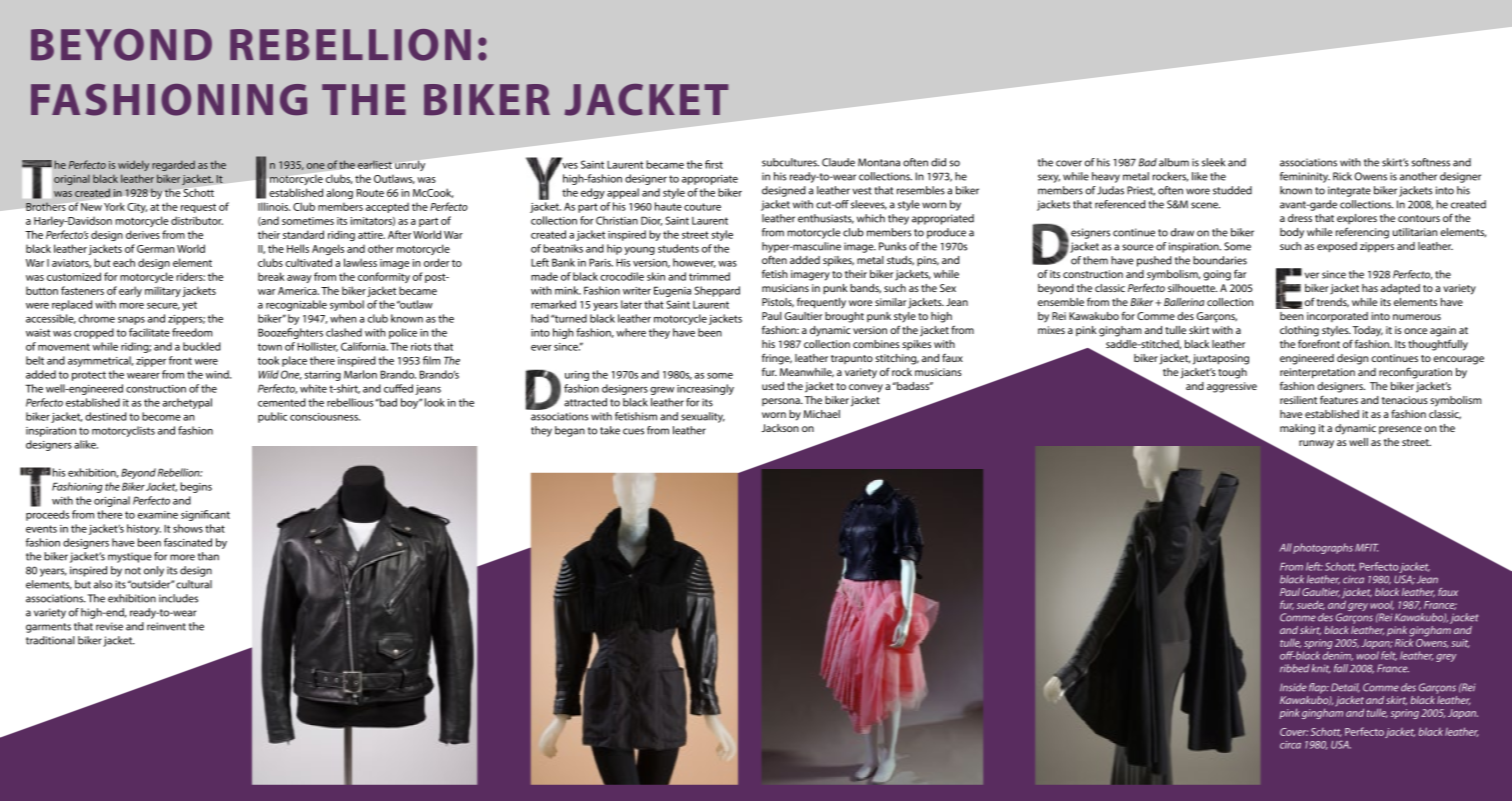 The height and width of the screenshot is (801, 1512). I want to click on making, so click(1297, 429).
